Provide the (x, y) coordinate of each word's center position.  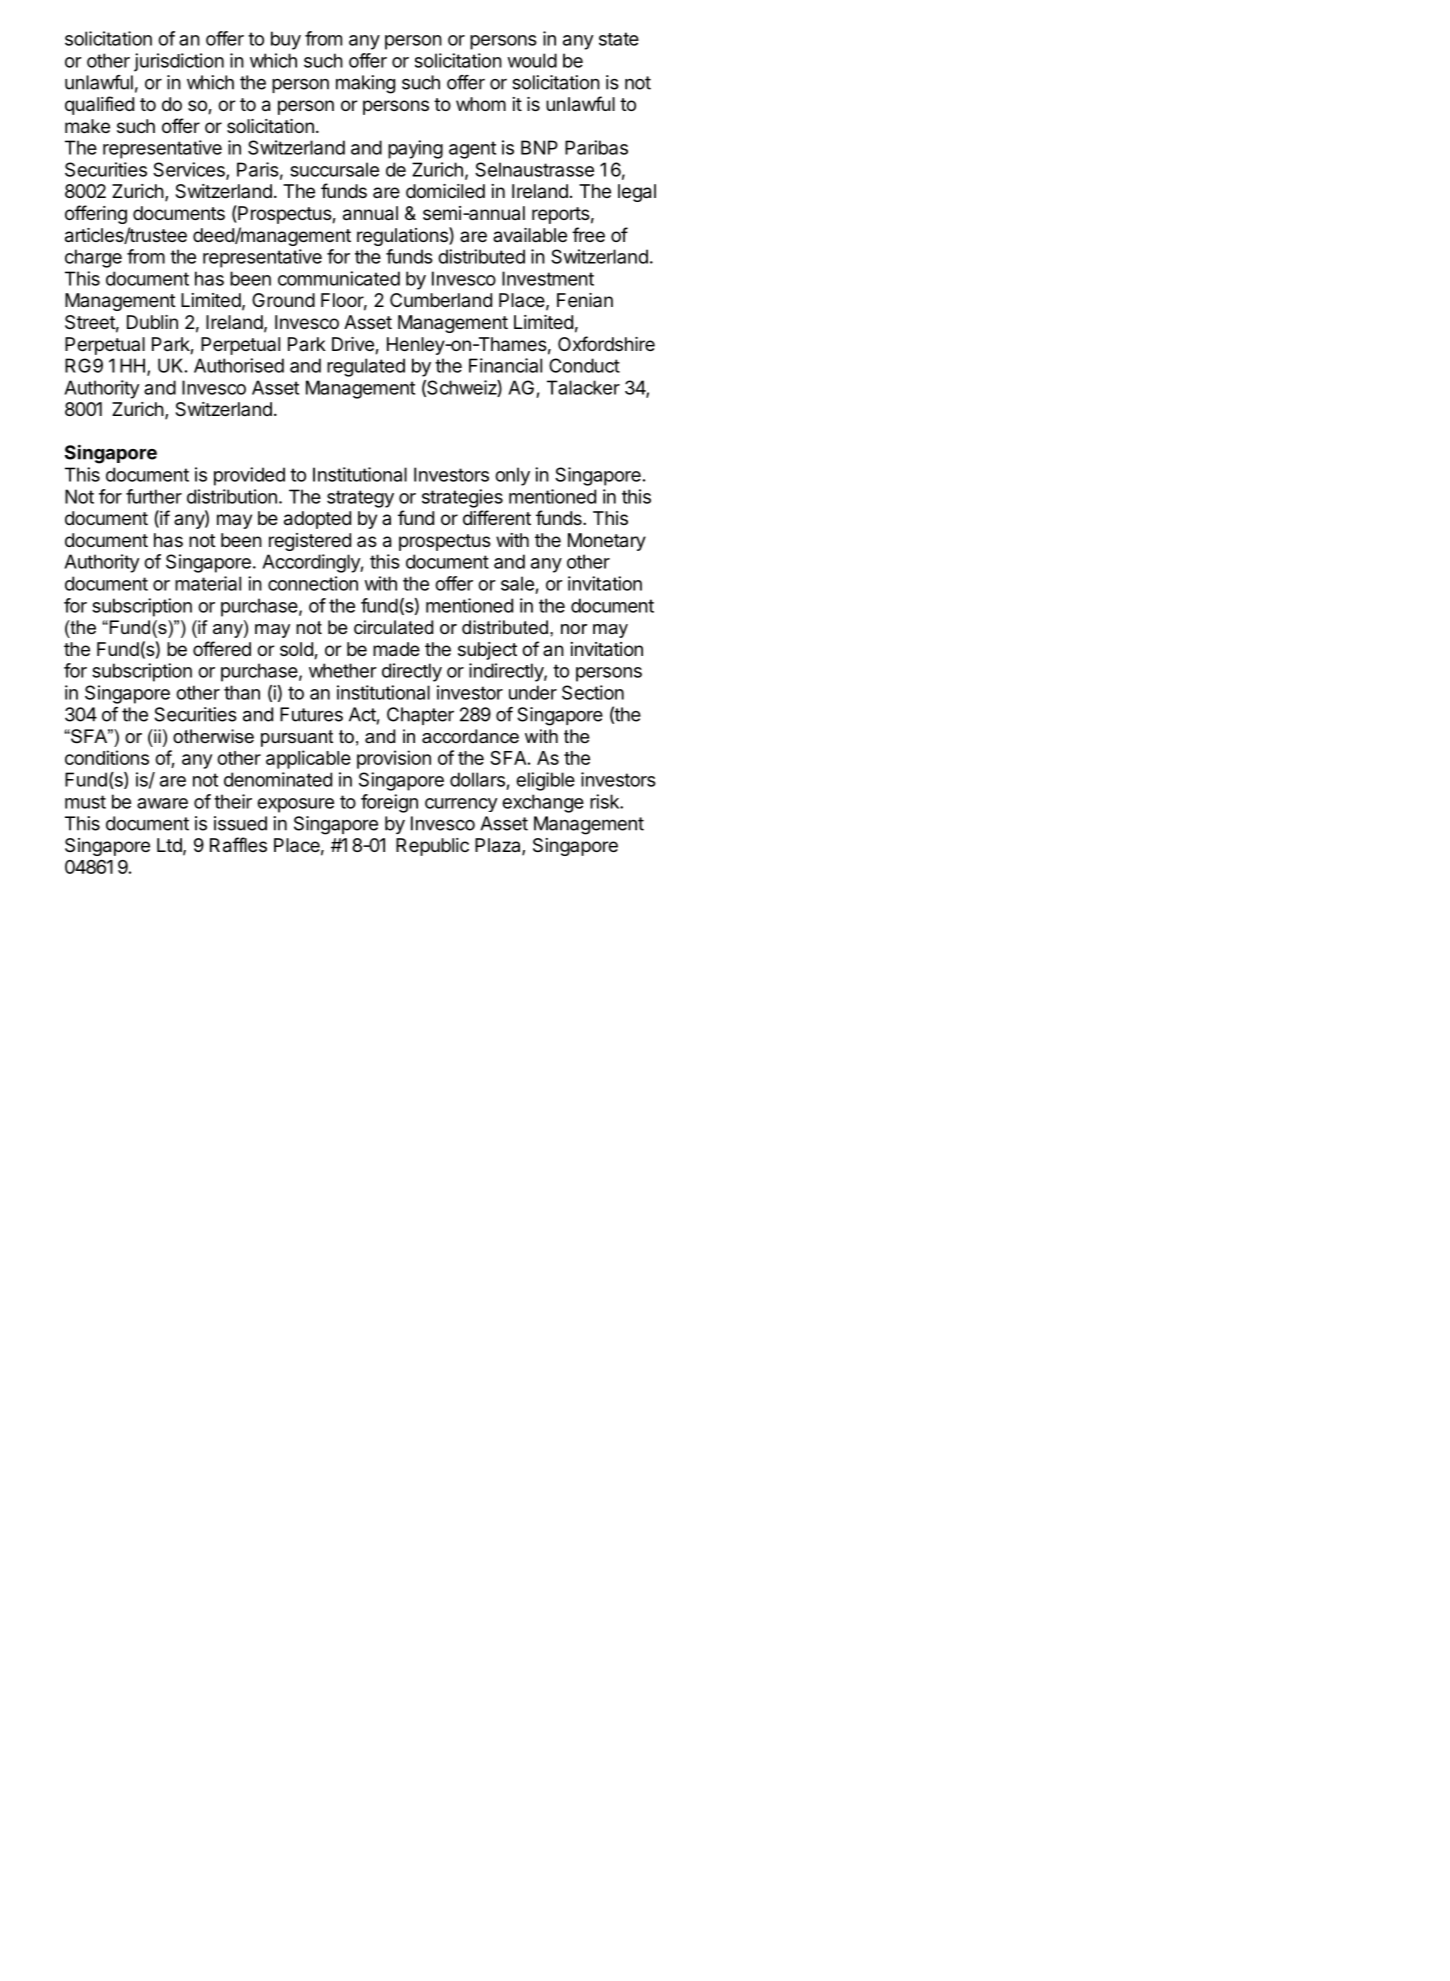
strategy (360, 499)
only (512, 476)
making (365, 84)
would (532, 60)
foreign (389, 803)
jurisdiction (179, 62)
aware (162, 803)
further (154, 496)
